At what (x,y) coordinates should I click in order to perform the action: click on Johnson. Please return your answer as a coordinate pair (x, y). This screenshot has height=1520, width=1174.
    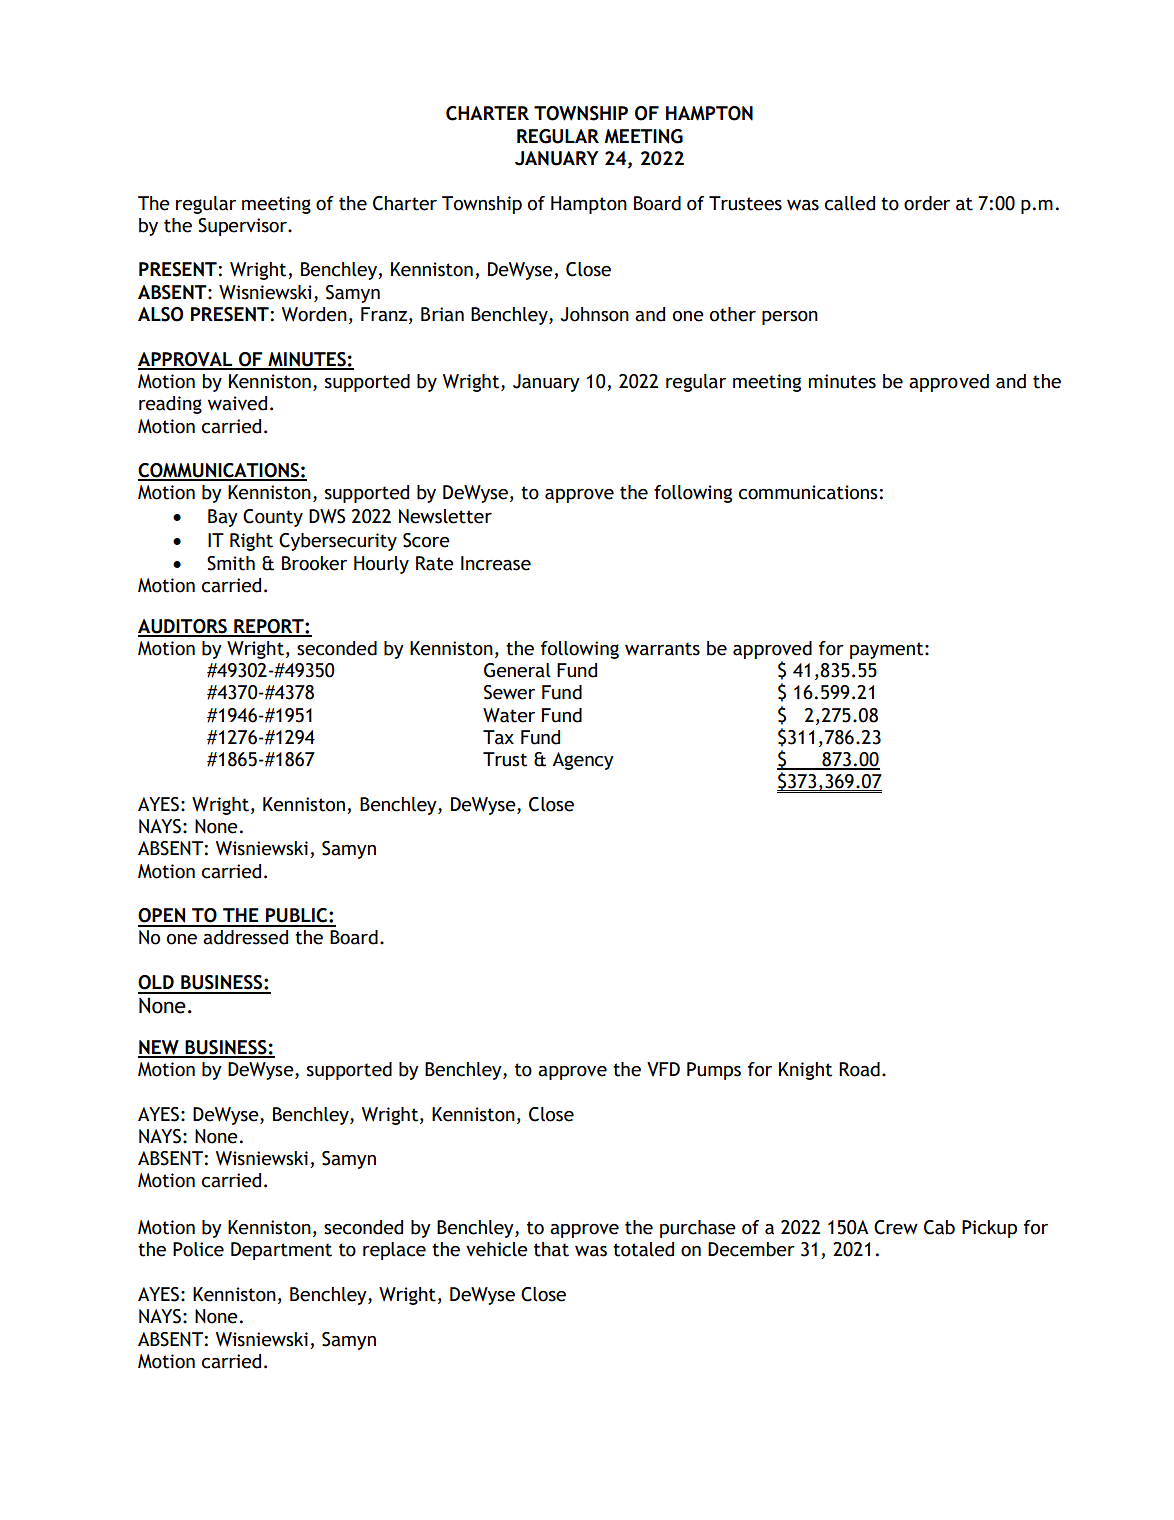
    Looking at the image, I should click on (595, 314).
